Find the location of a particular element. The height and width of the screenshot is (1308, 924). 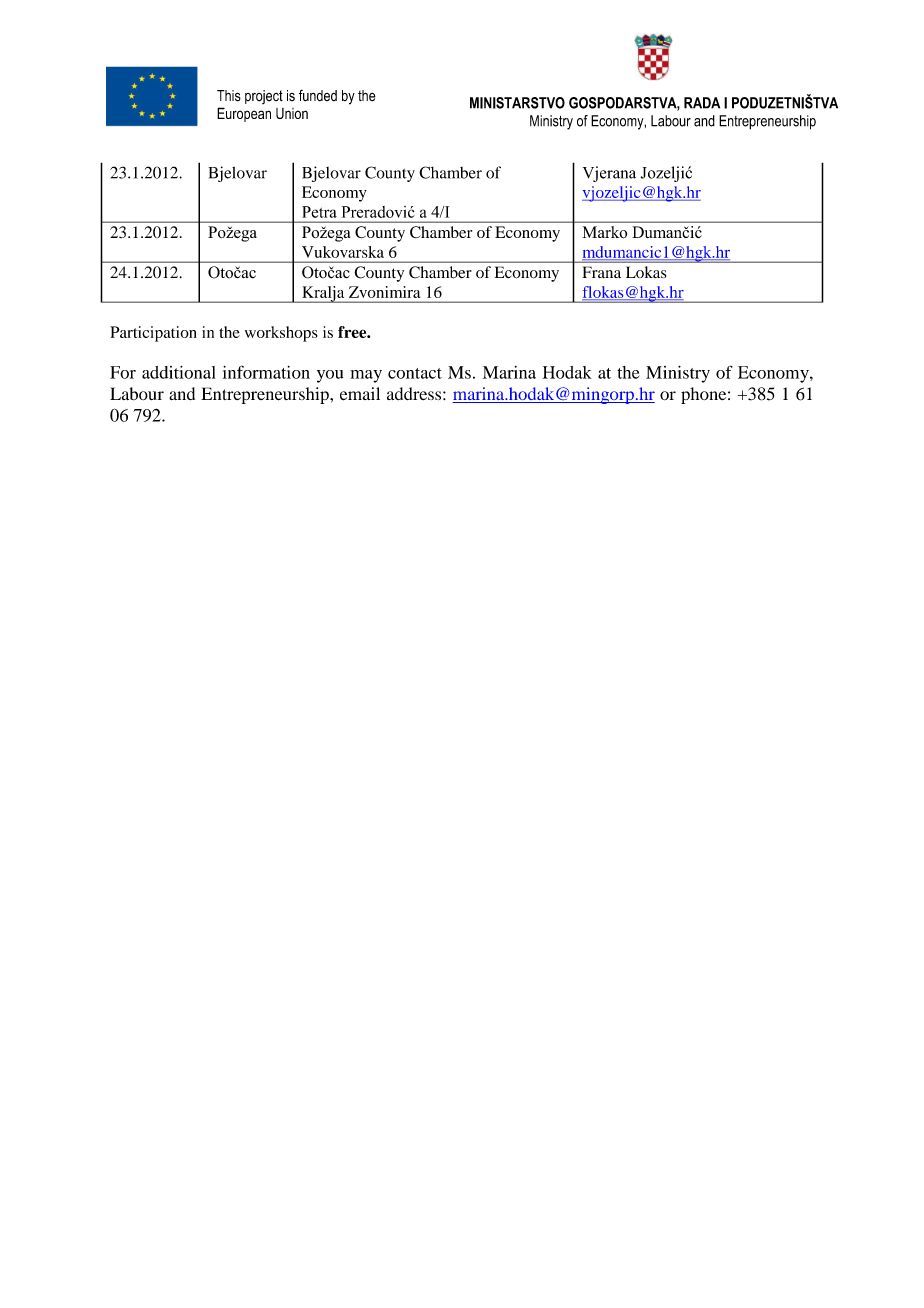

information is located at coordinates (266, 372).
